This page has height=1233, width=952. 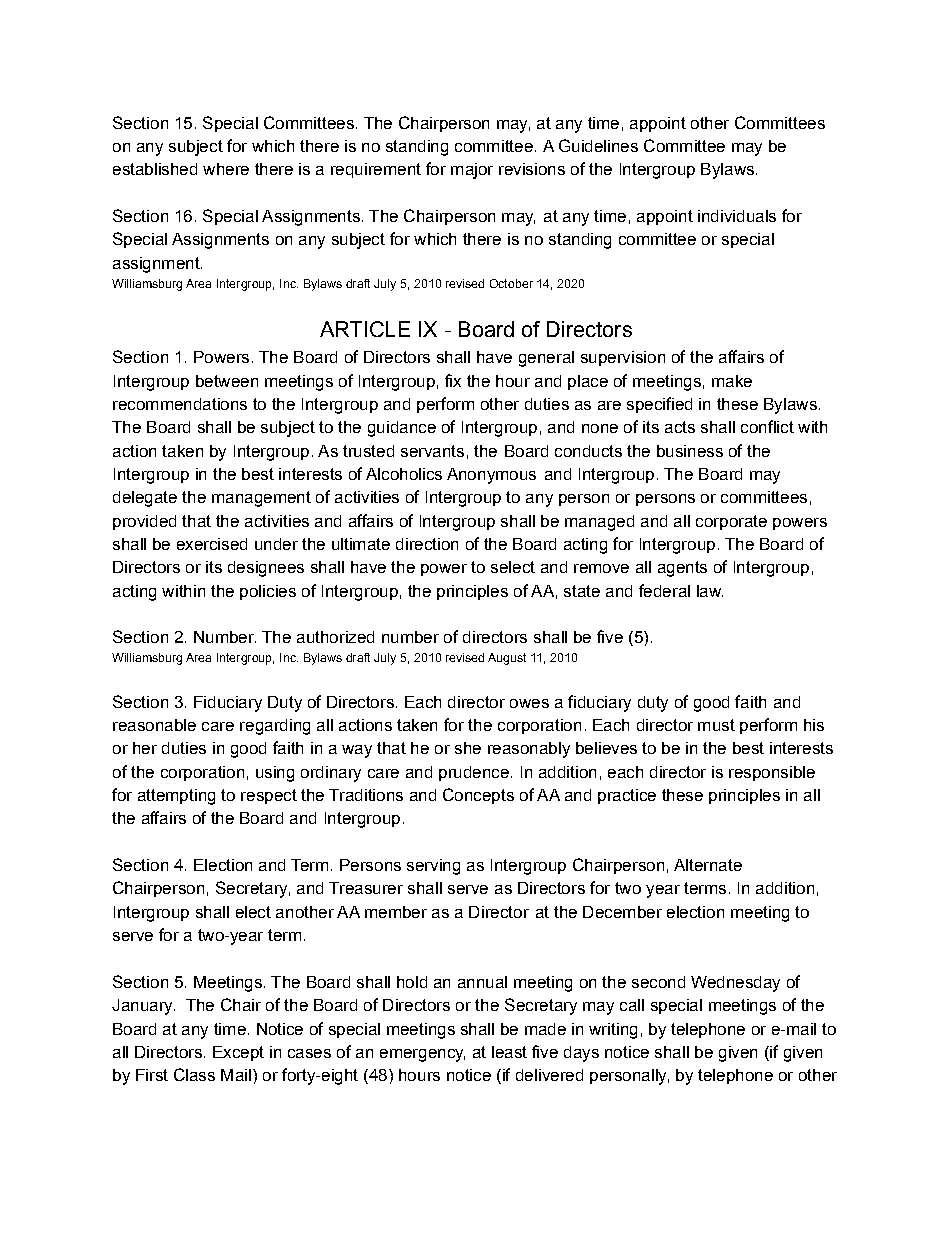 I want to click on individuals, so click(x=737, y=216).
